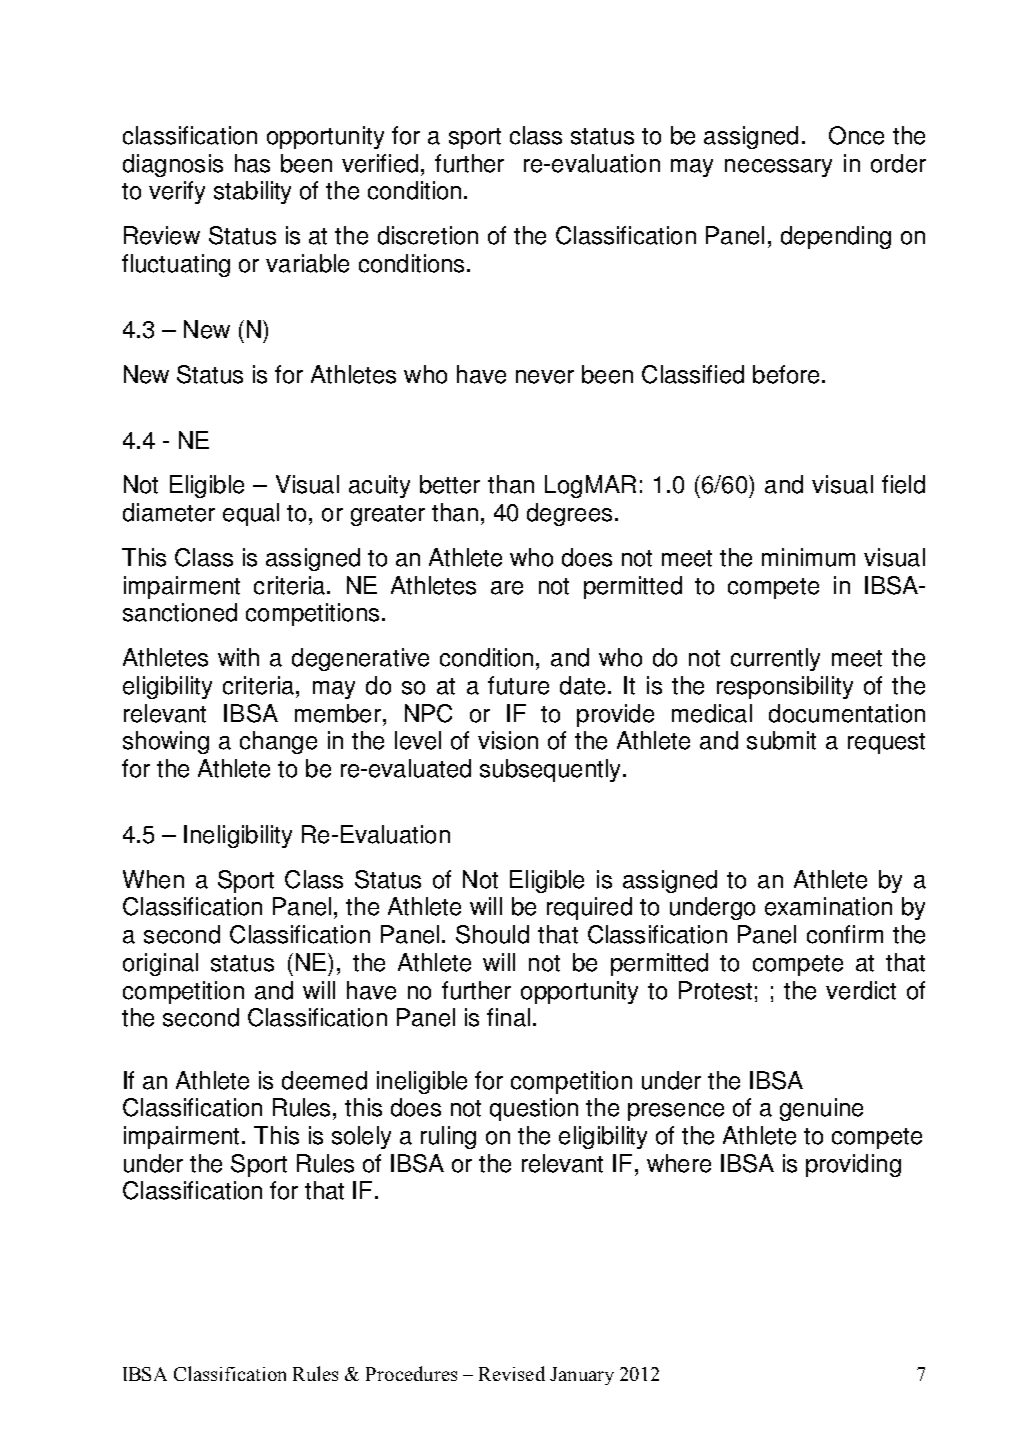  What do you see at coordinates (492, 934) in the document?
I see `Should` at bounding box center [492, 934].
